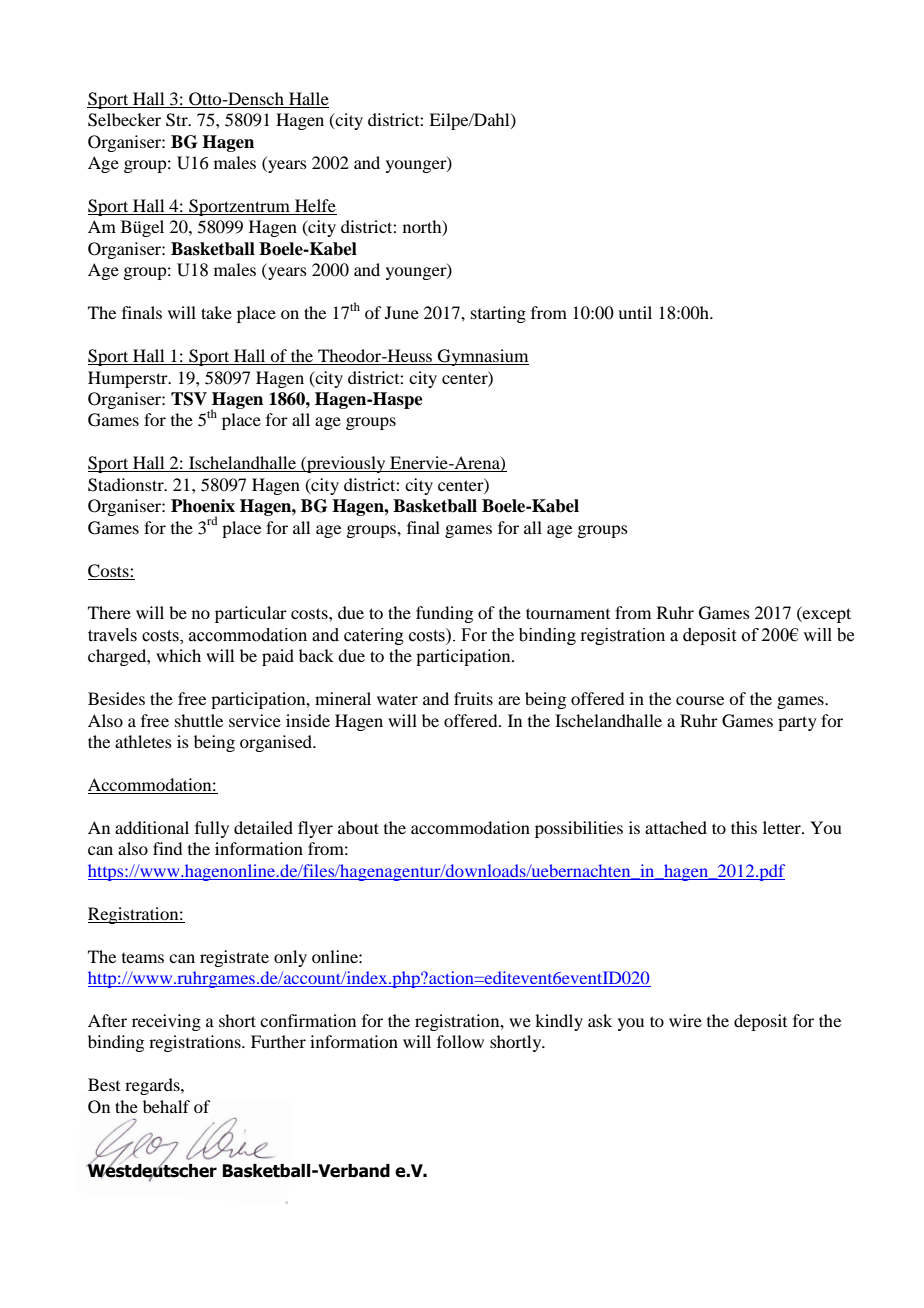 The width and height of the screenshot is (924, 1308). I want to click on except, so click(826, 614).
